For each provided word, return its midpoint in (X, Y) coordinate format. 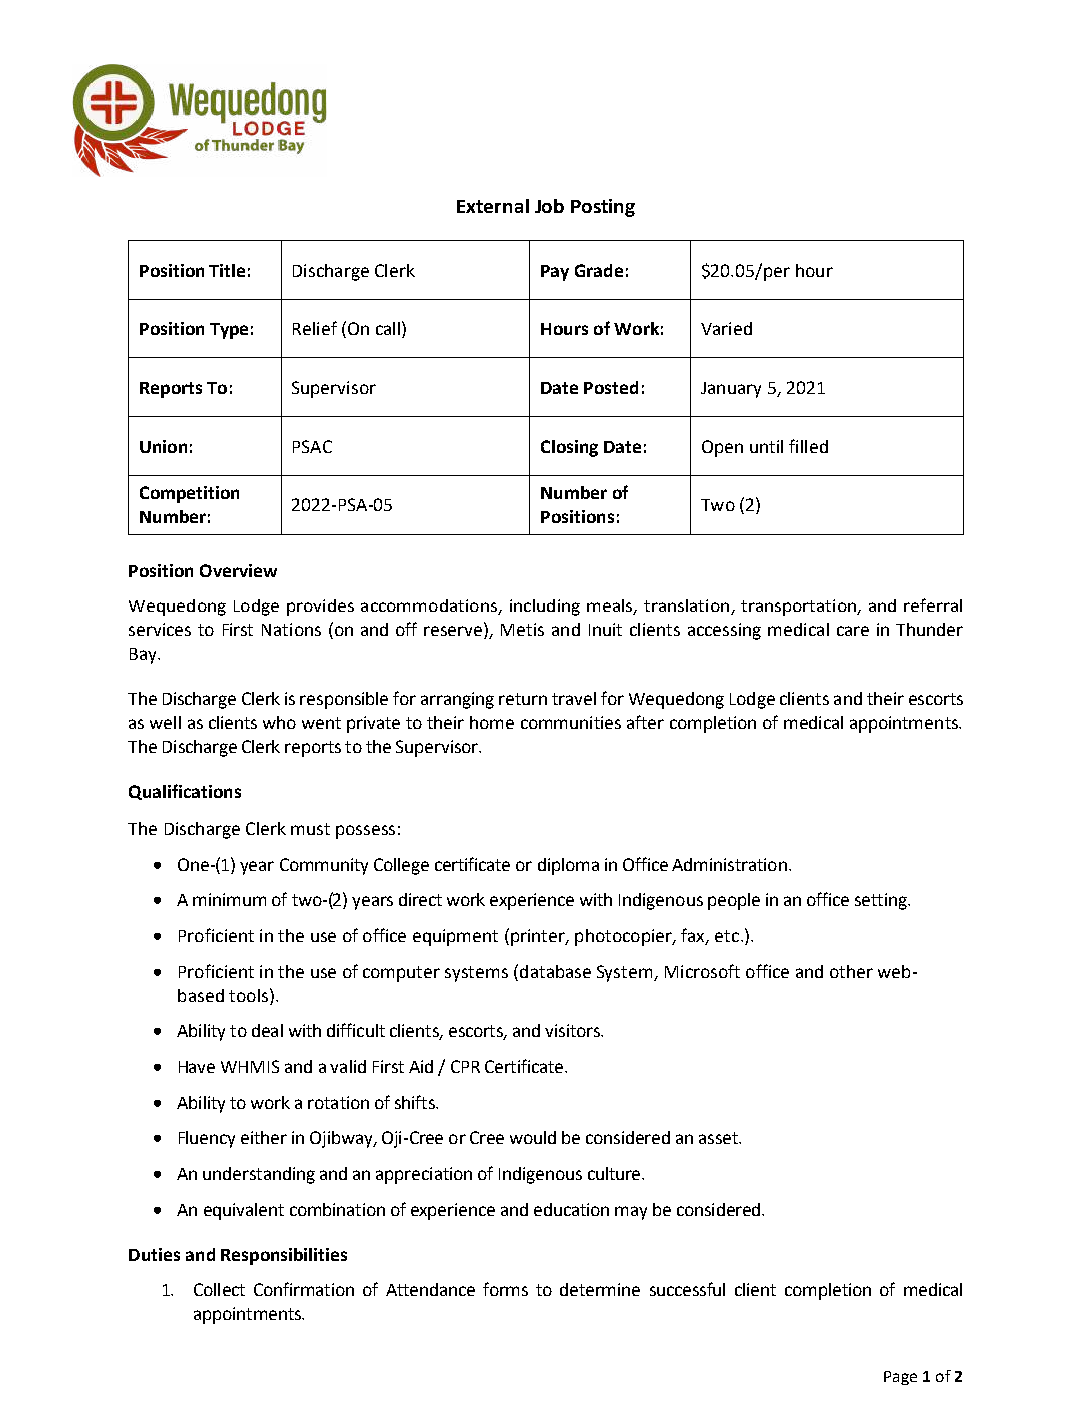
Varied (726, 328)
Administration (729, 864)
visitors (573, 1030)
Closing (569, 448)
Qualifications (185, 792)
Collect (219, 1289)
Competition (189, 494)
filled (808, 446)
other (851, 971)
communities (571, 722)
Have (197, 1067)
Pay (555, 273)
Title (227, 270)
